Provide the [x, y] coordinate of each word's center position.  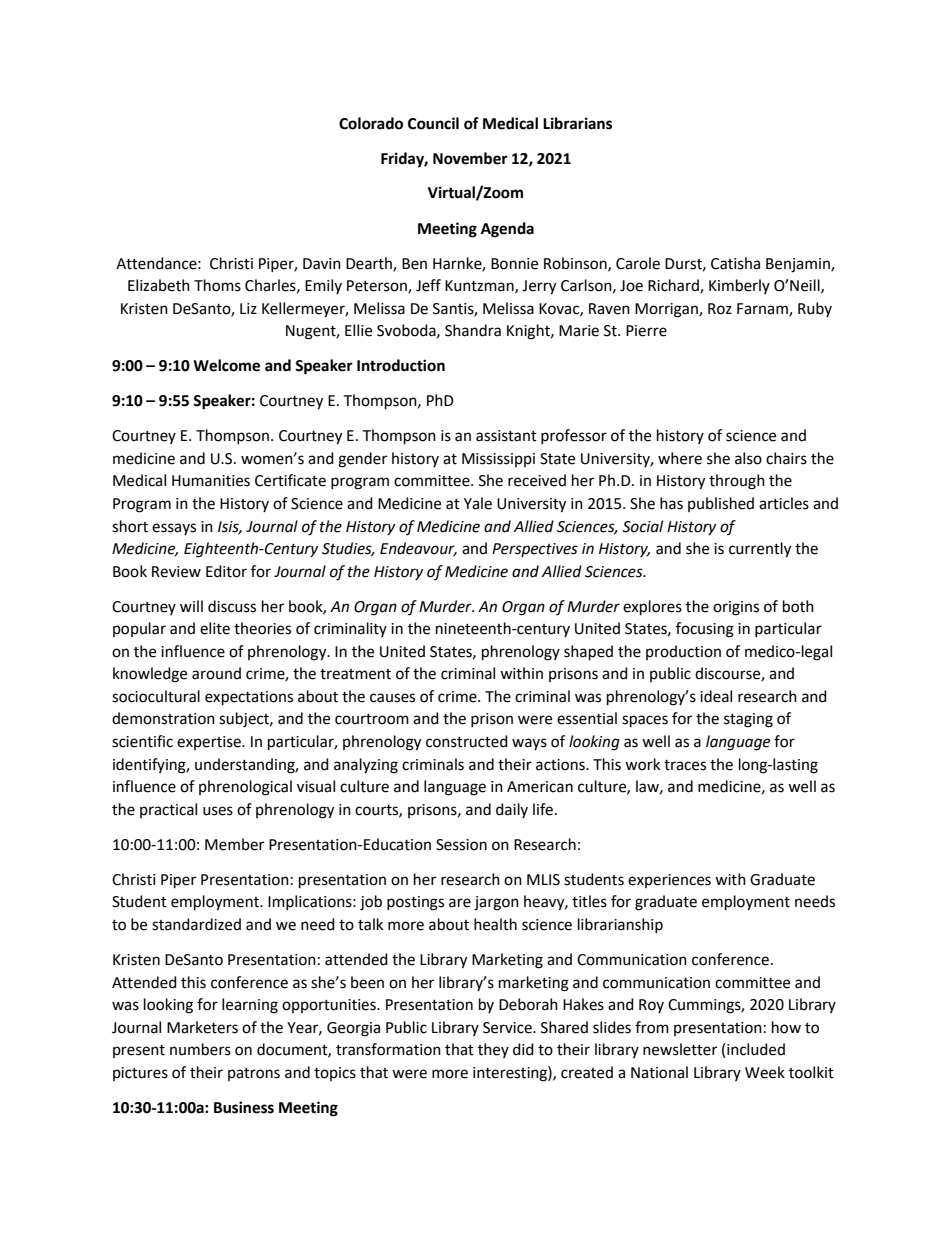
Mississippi [498, 460]
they [493, 1050]
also [748, 458]
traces [685, 765]
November [470, 158]
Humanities [211, 481]
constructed [467, 741]
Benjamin [799, 265]
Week [765, 1072]
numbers [200, 1049]
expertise [210, 743]
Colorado [371, 123]
